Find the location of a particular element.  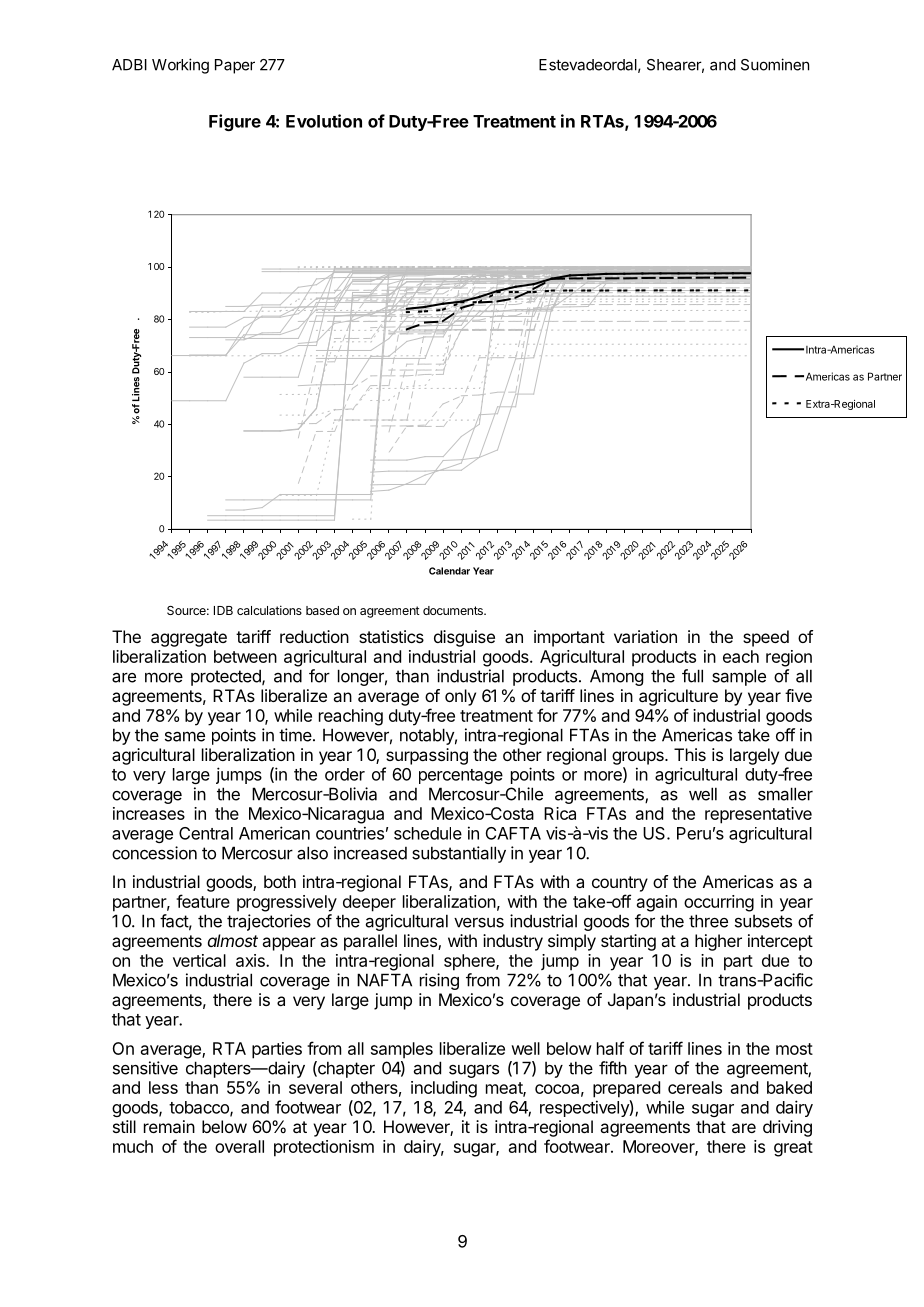

Evolution is located at coordinates (324, 121).
